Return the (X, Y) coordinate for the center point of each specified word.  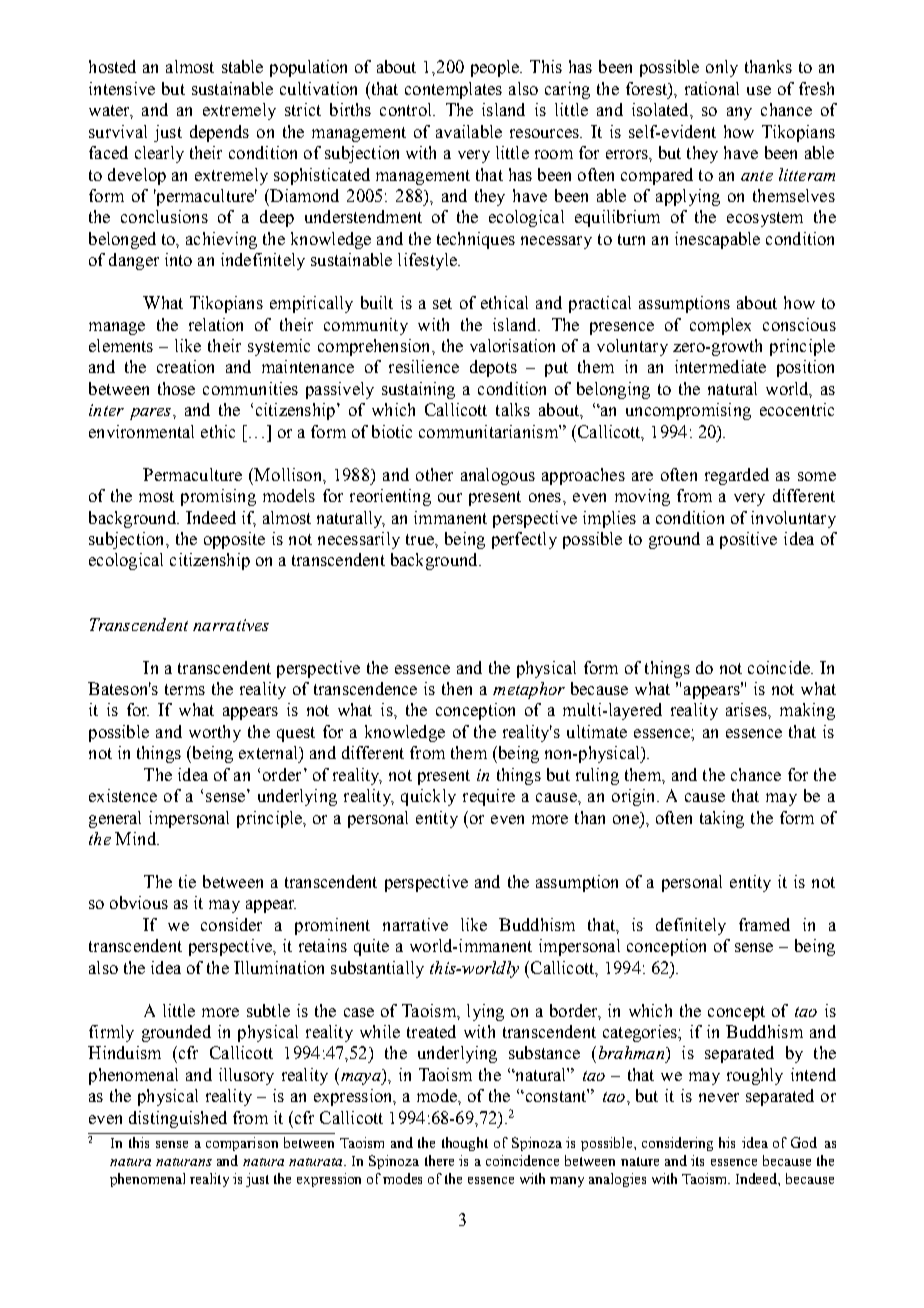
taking (722, 819)
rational (712, 88)
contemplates (453, 90)
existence (123, 795)
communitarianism (489, 431)
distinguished (178, 1119)
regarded (737, 476)
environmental (141, 431)
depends (219, 133)
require (489, 797)
